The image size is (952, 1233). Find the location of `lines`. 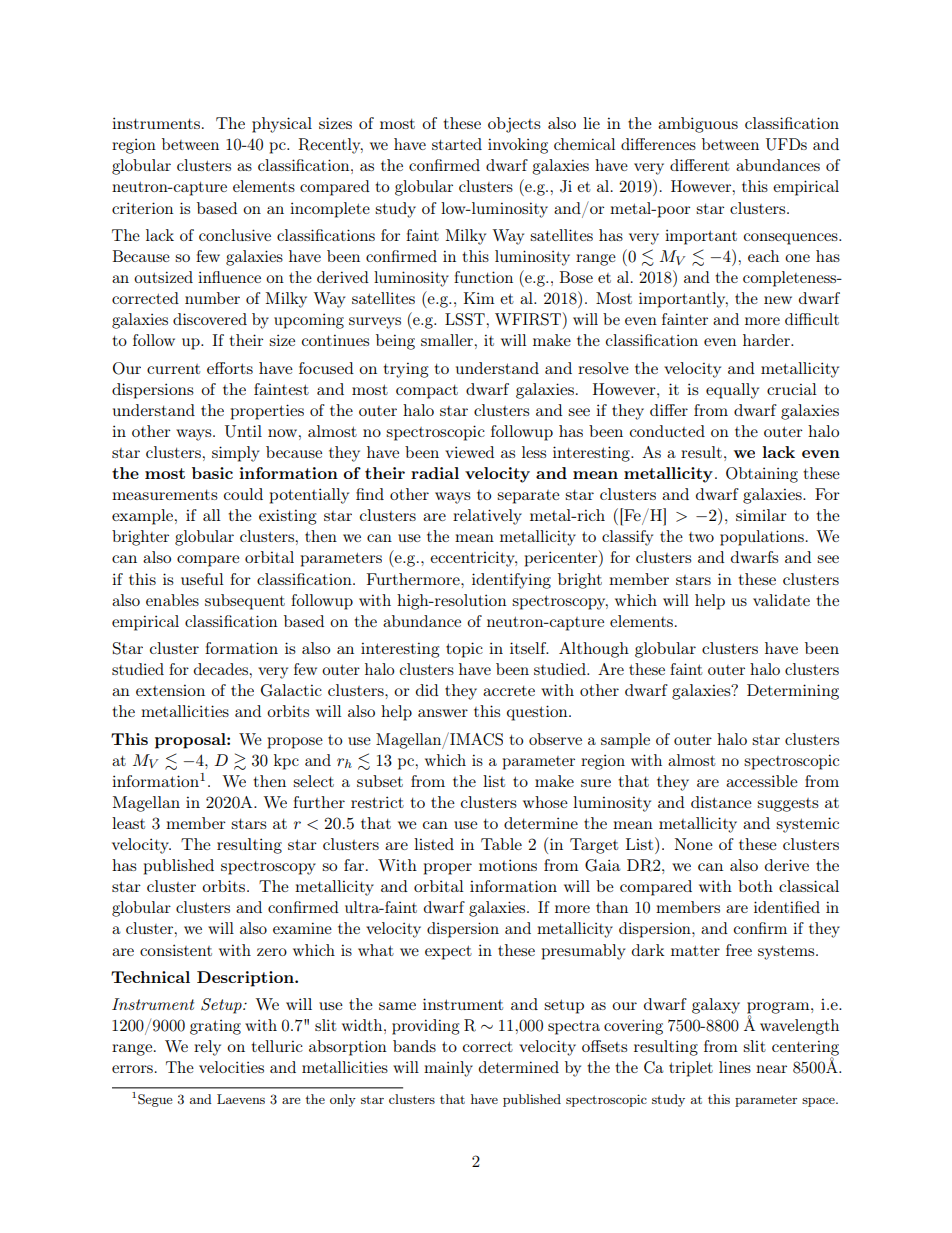

lines is located at coordinates (735, 1067).
